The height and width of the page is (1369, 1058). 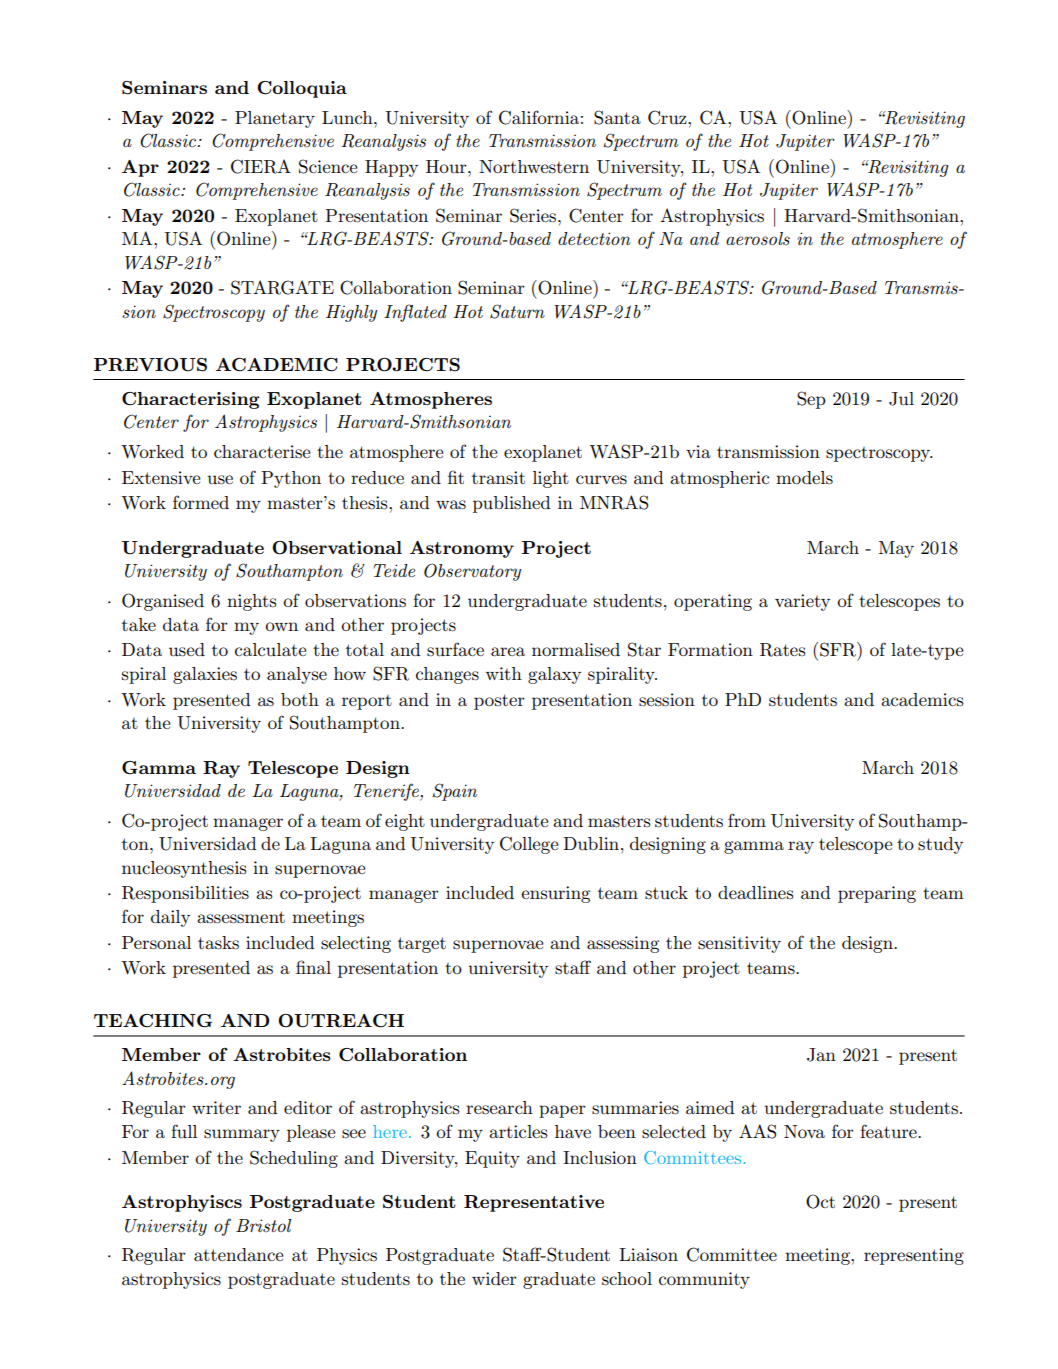 I want to click on attendance, so click(x=239, y=1254).
